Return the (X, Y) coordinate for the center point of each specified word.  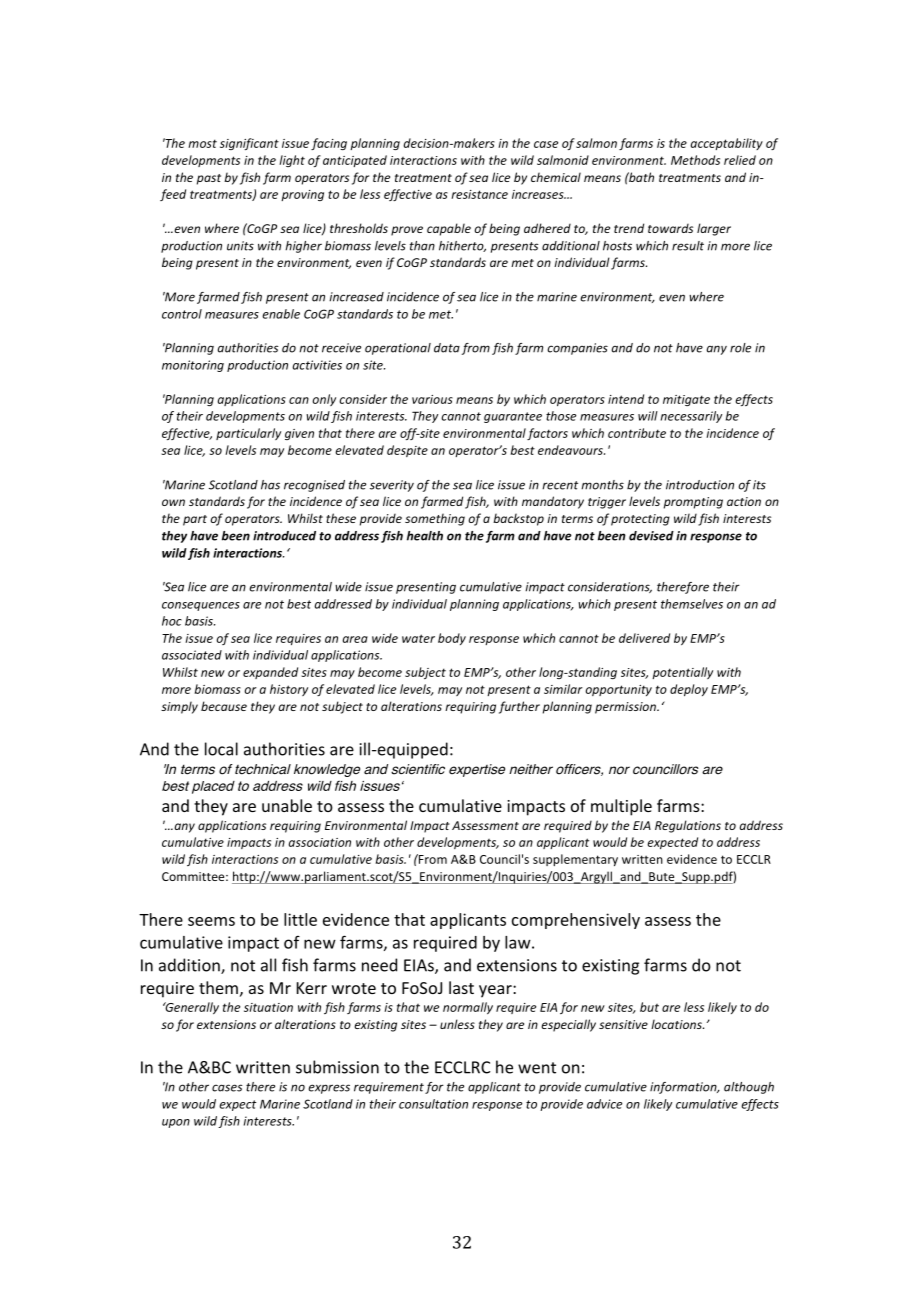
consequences (201, 606)
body (452, 639)
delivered (644, 638)
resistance (479, 194)
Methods (695, 160)
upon (176, 1123)
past (209, 179)
